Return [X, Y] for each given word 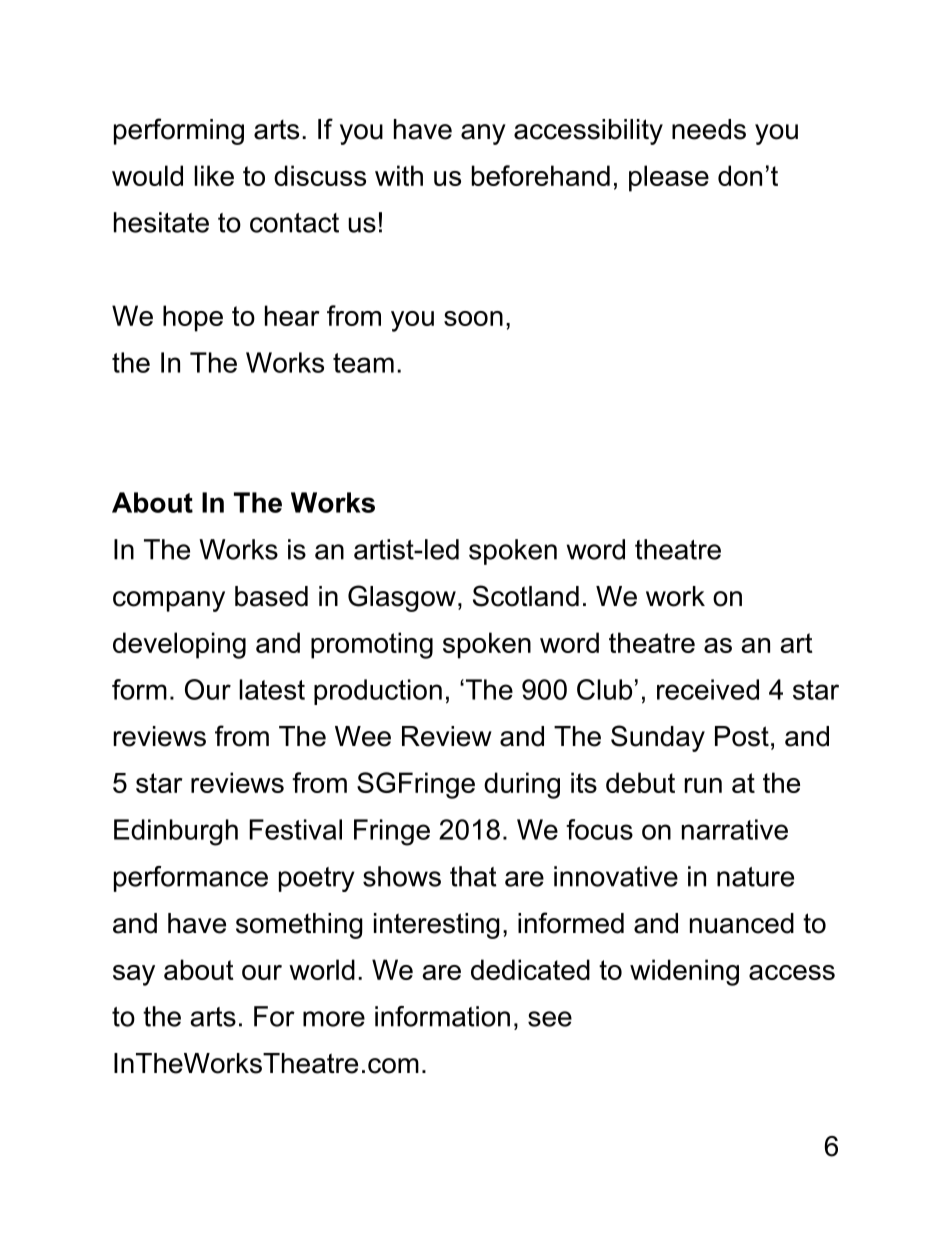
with [399, 175]
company [169, 601]
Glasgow [402, 598]
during [522, 785]
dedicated [530, 969]
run [703, 785]
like [214, 175]
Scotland [526, 596]
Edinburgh [176, 832]
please [669, 178]
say [134, 975]
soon [473, 318]
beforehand [541, 175]
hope [193, 318]
